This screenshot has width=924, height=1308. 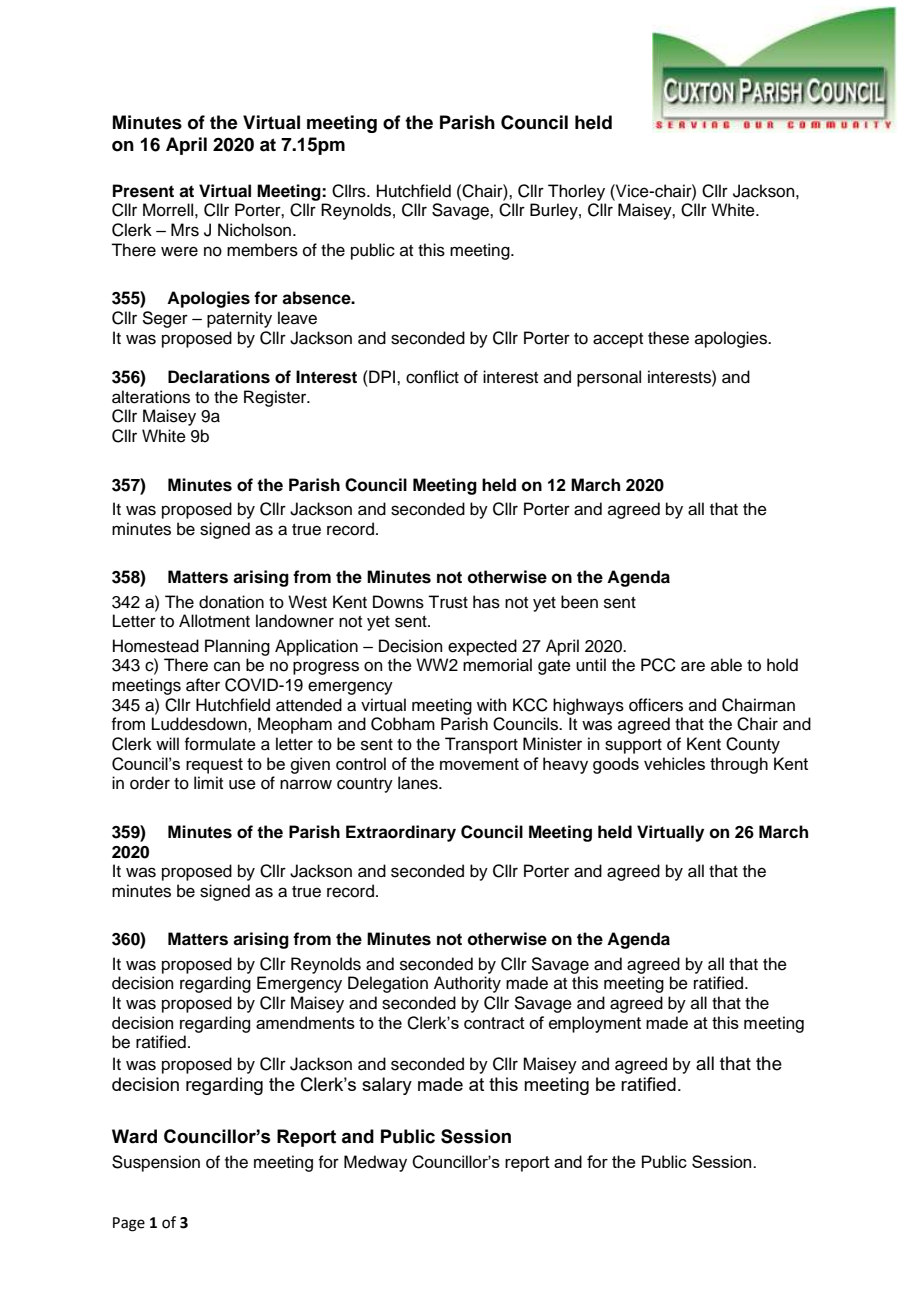 I want to click on were, so click(x=179, y=251).
